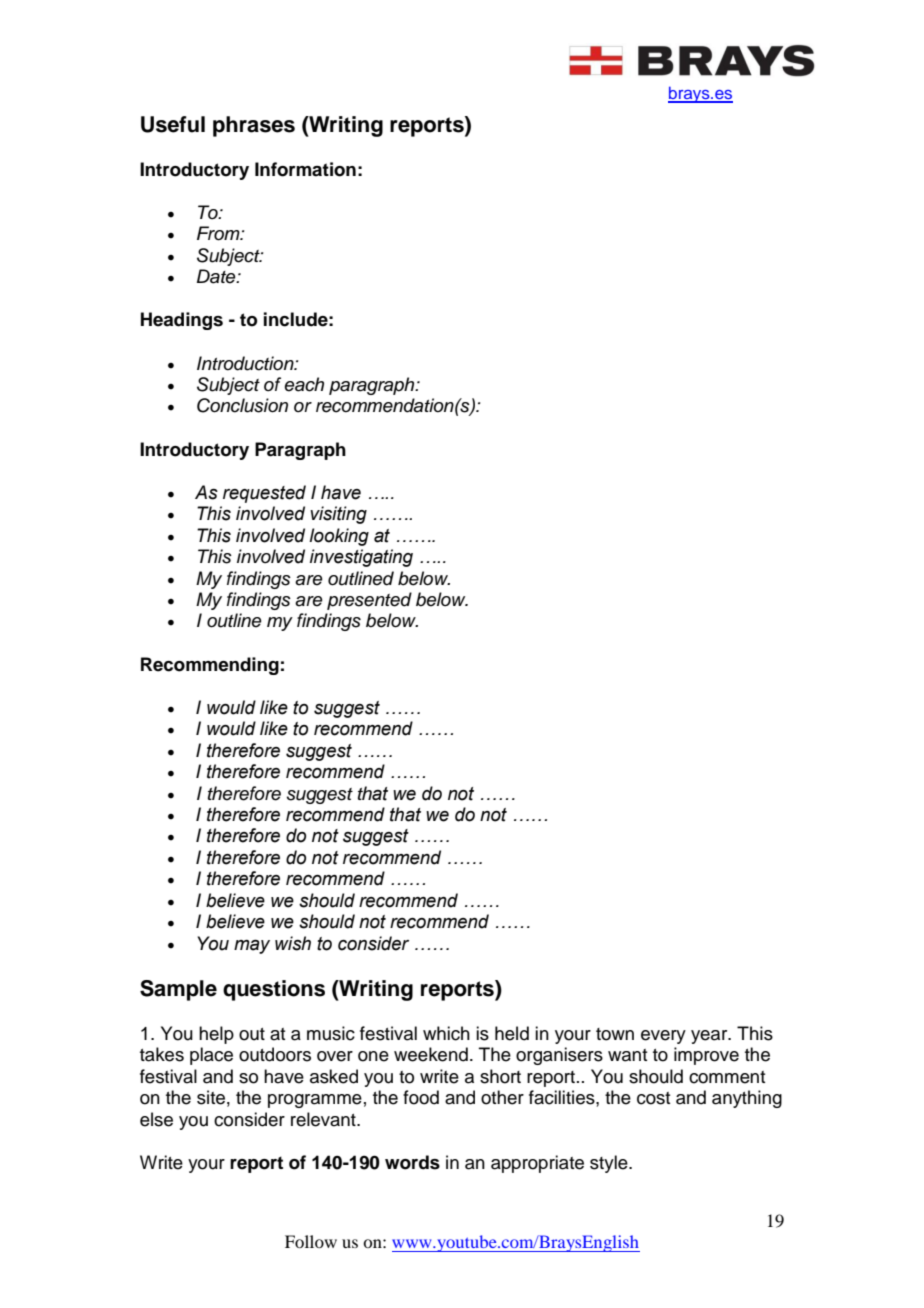 This image has width=924, height=1308. What do you see at coordinates (663, 1037) in the image?
I see `every` at bounding box center [663, 1037].
